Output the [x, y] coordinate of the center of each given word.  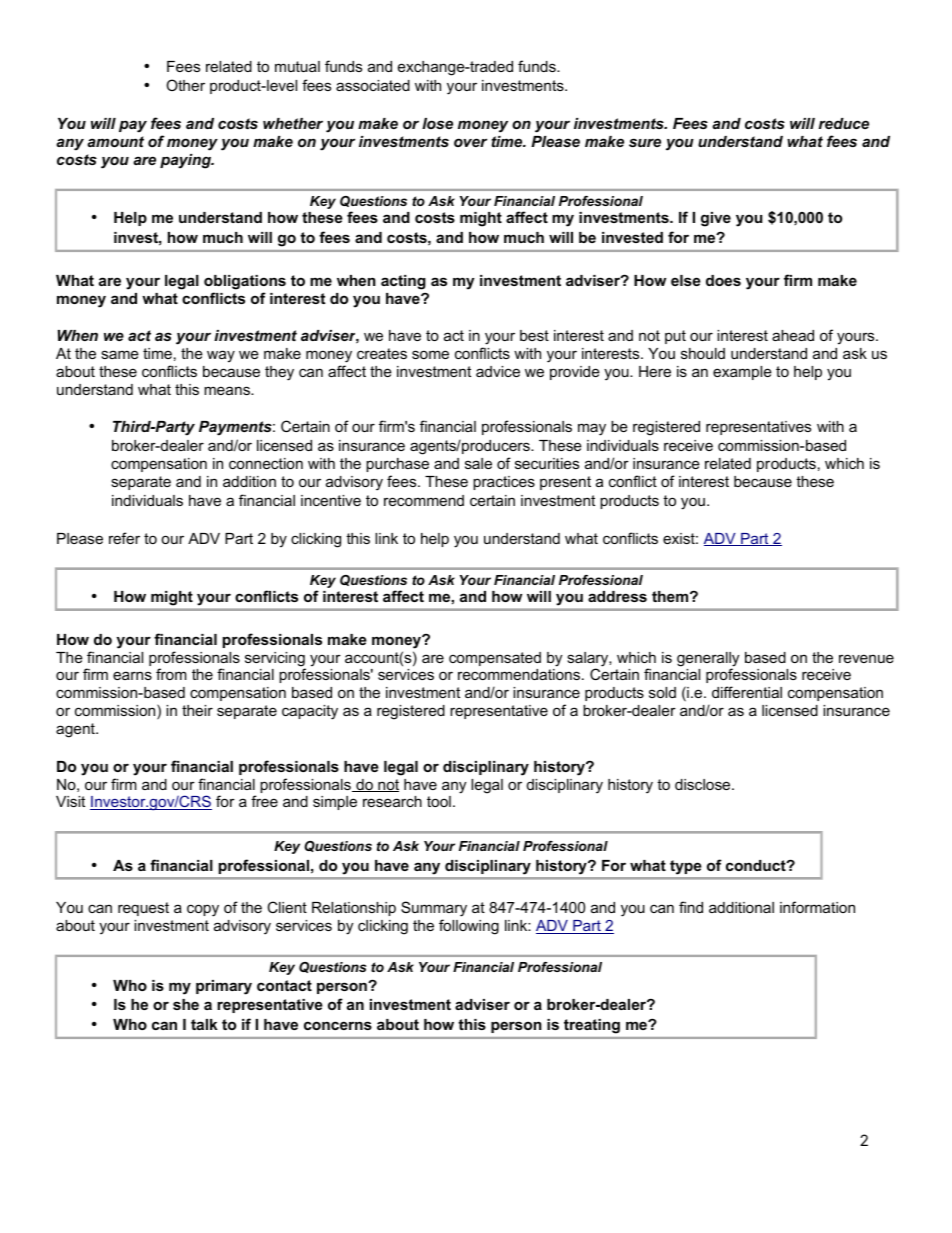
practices [504, 483]
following [469, 927]
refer [124, 538]
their [197, 710]
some [430, 354]
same [120, 354]
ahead [793, 335]
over [470, 142]
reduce [844, 123]
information [817, 907]
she [186, 1004]
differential [747, 692]
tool [439, 801]
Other [185, 85]
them [671, 596]
